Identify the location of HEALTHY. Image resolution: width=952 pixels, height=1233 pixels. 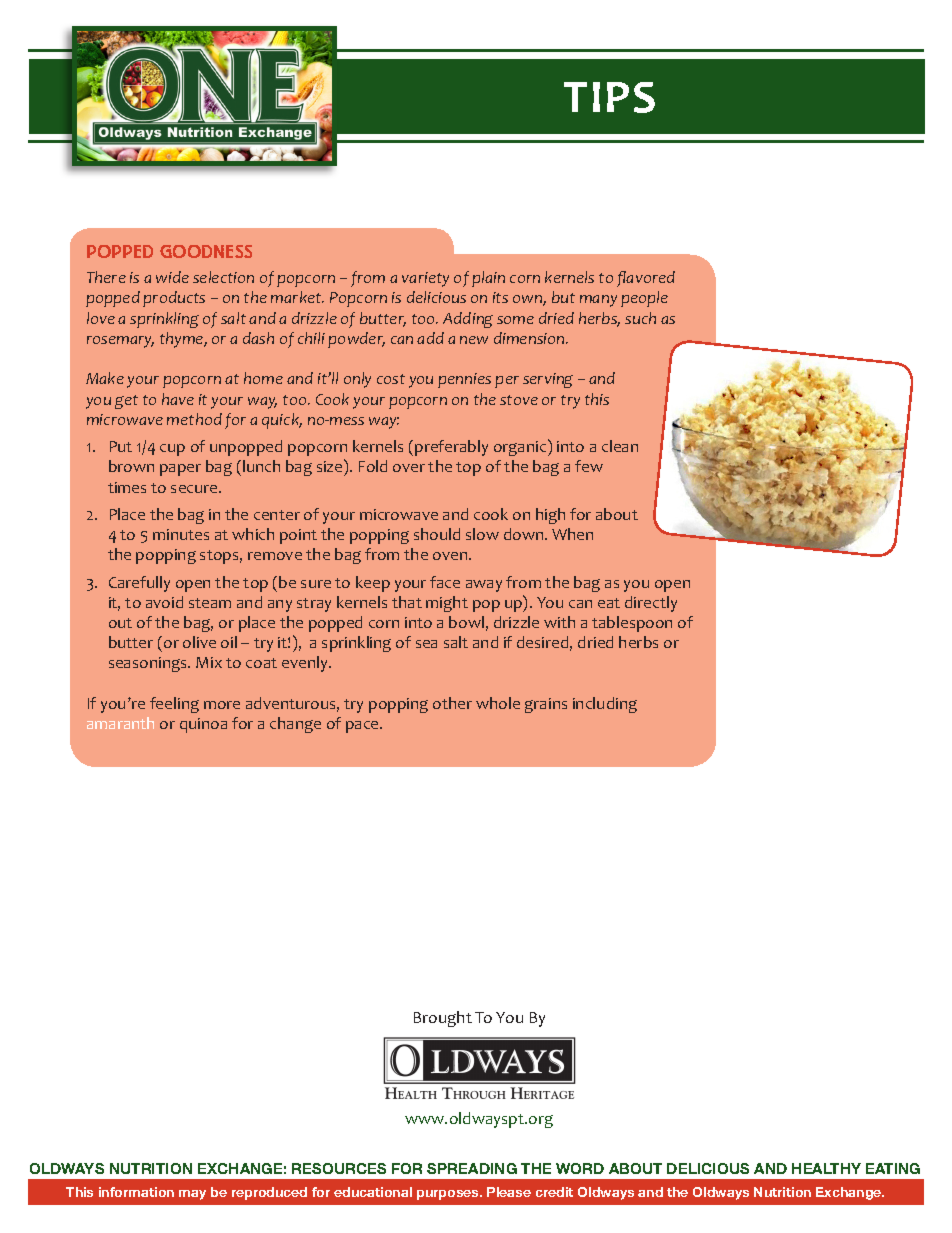
(826, 1168).
